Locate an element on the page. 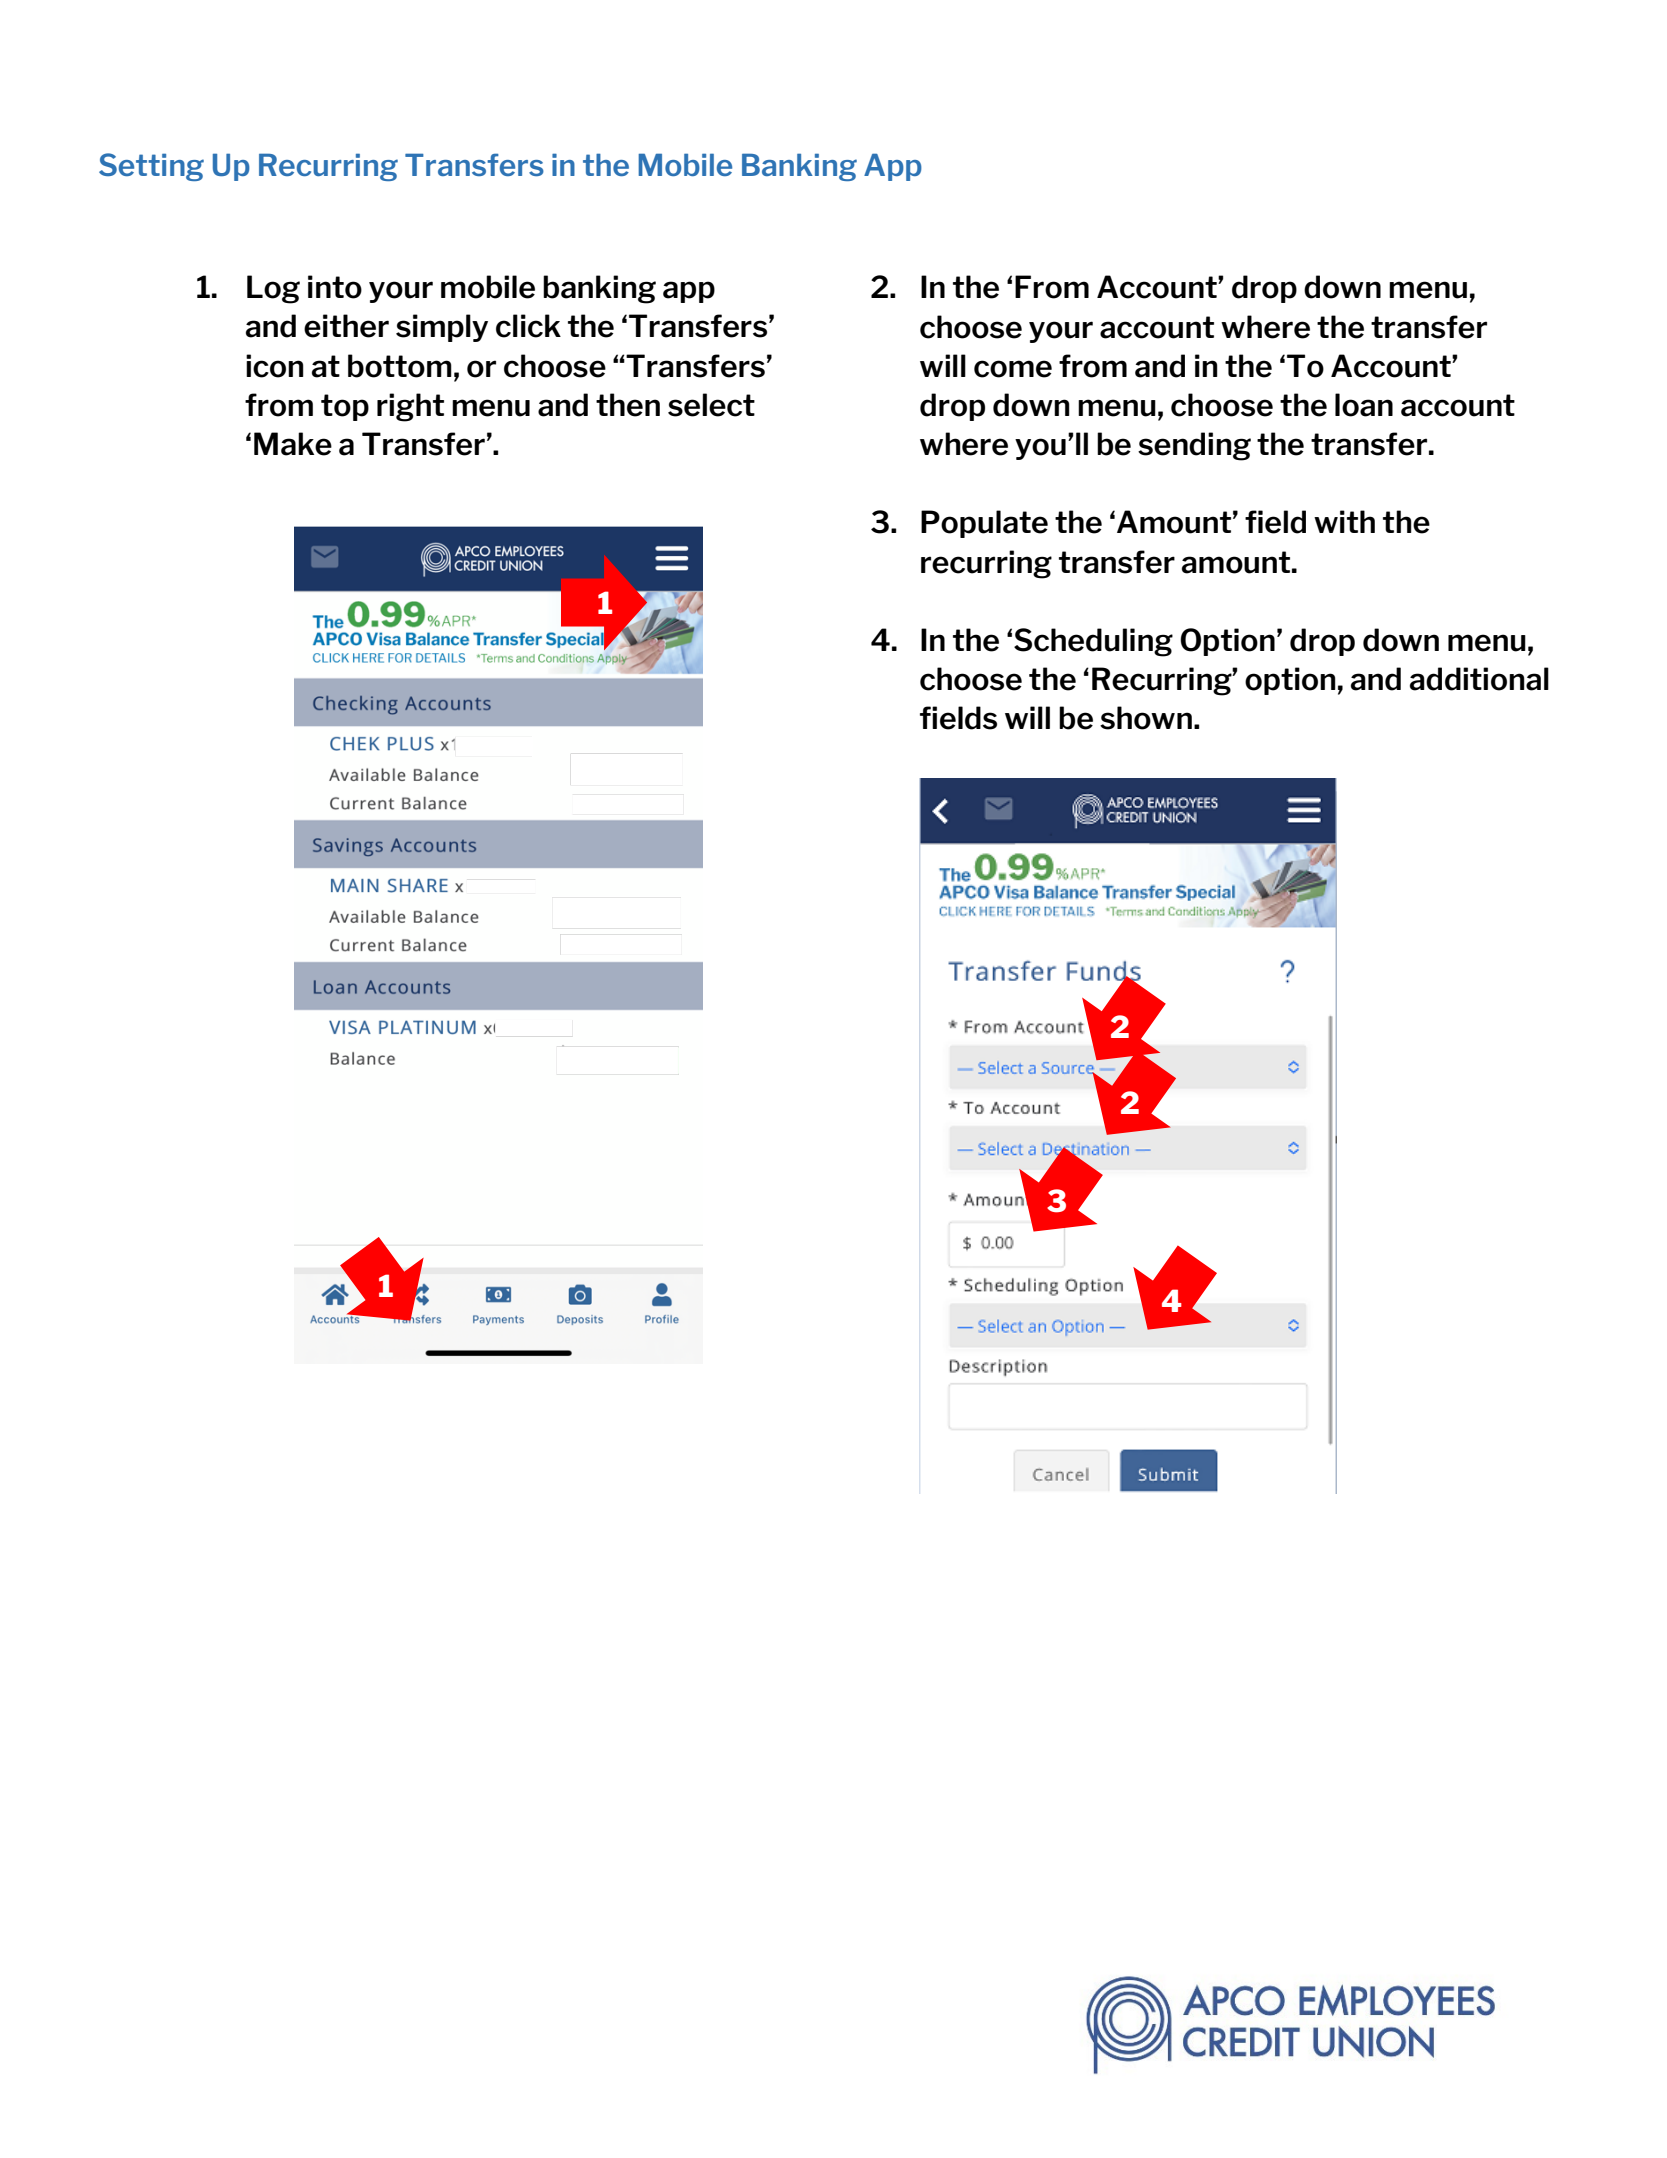 This image has width=1667, height=2158. additional is located at coordinates (1479, 679).
